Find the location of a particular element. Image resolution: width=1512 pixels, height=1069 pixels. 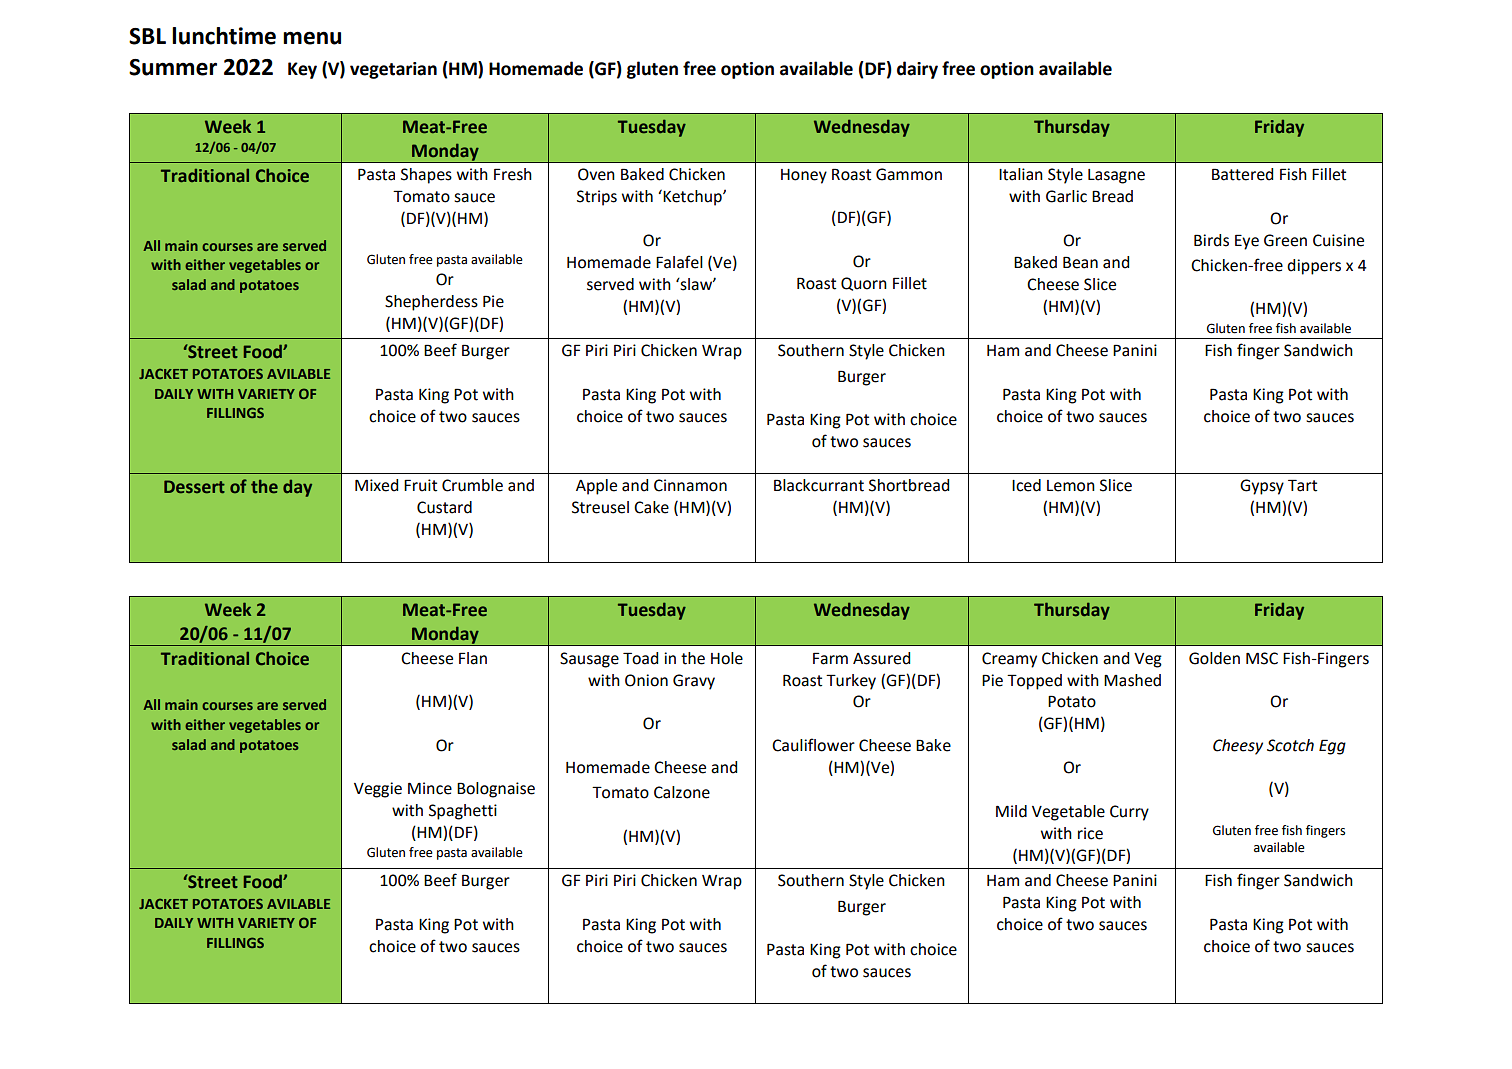

menu is located at coordinates (312, 38).
